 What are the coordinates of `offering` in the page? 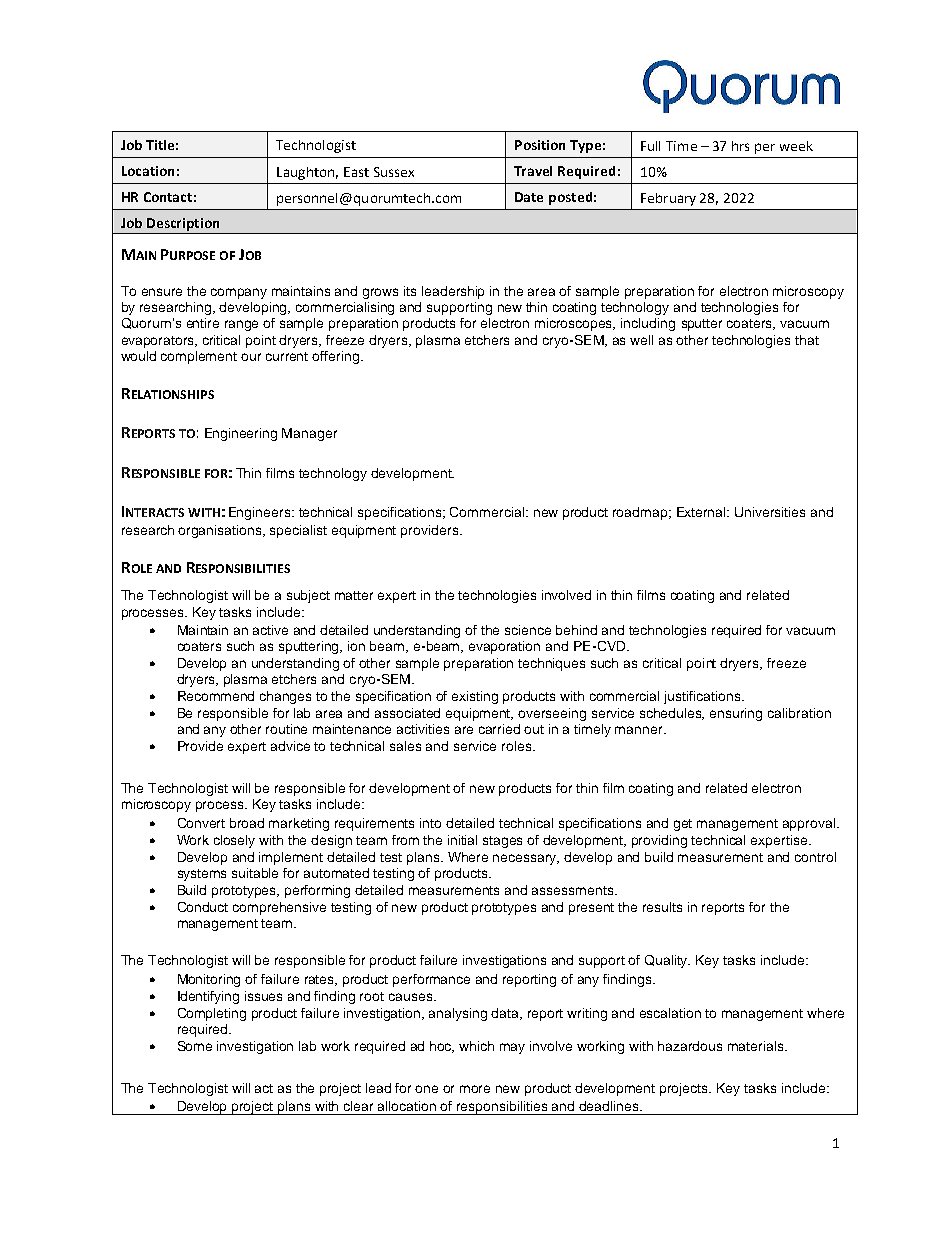 It's located at (337, 357).
